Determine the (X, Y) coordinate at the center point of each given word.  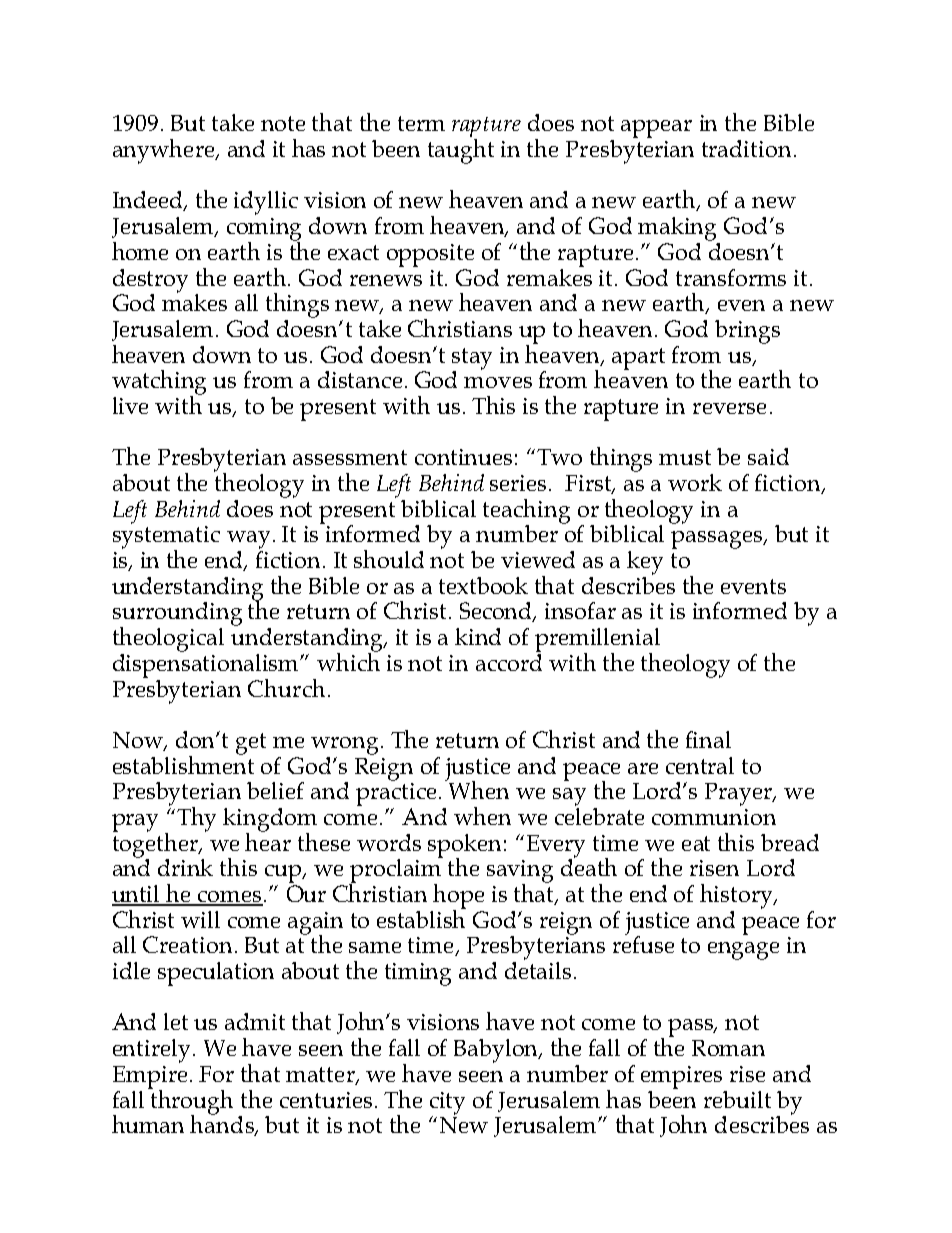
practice (396, 794)
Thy (196, 819)
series (520, 483)
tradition (746, 148)
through (191, 1101)
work (695, 482)
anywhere (165, 151)
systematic (166, 538)
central (700, 765)
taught (461, 151)
